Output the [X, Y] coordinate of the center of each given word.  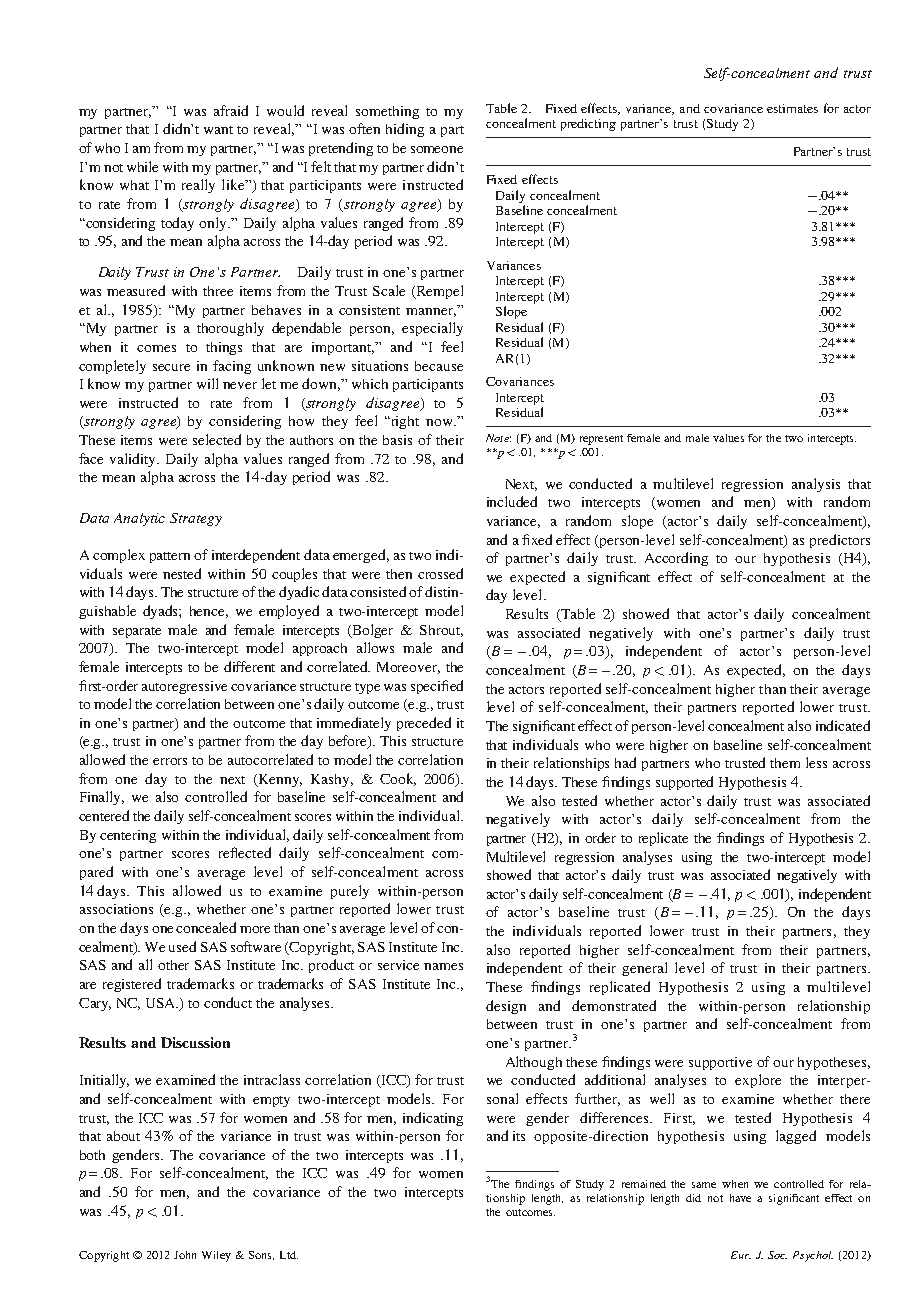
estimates [792, 108]
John [185, 1255]
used [182, 946]
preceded [424, 724]
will [207, 383]
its [519, 1136]
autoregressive [184, 687]
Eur [741, 1255]
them [785, 763]
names [443, 966]
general [644, 969]
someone [437, 149]
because [439, 366]
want [218, 130]
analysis [816, 485]
